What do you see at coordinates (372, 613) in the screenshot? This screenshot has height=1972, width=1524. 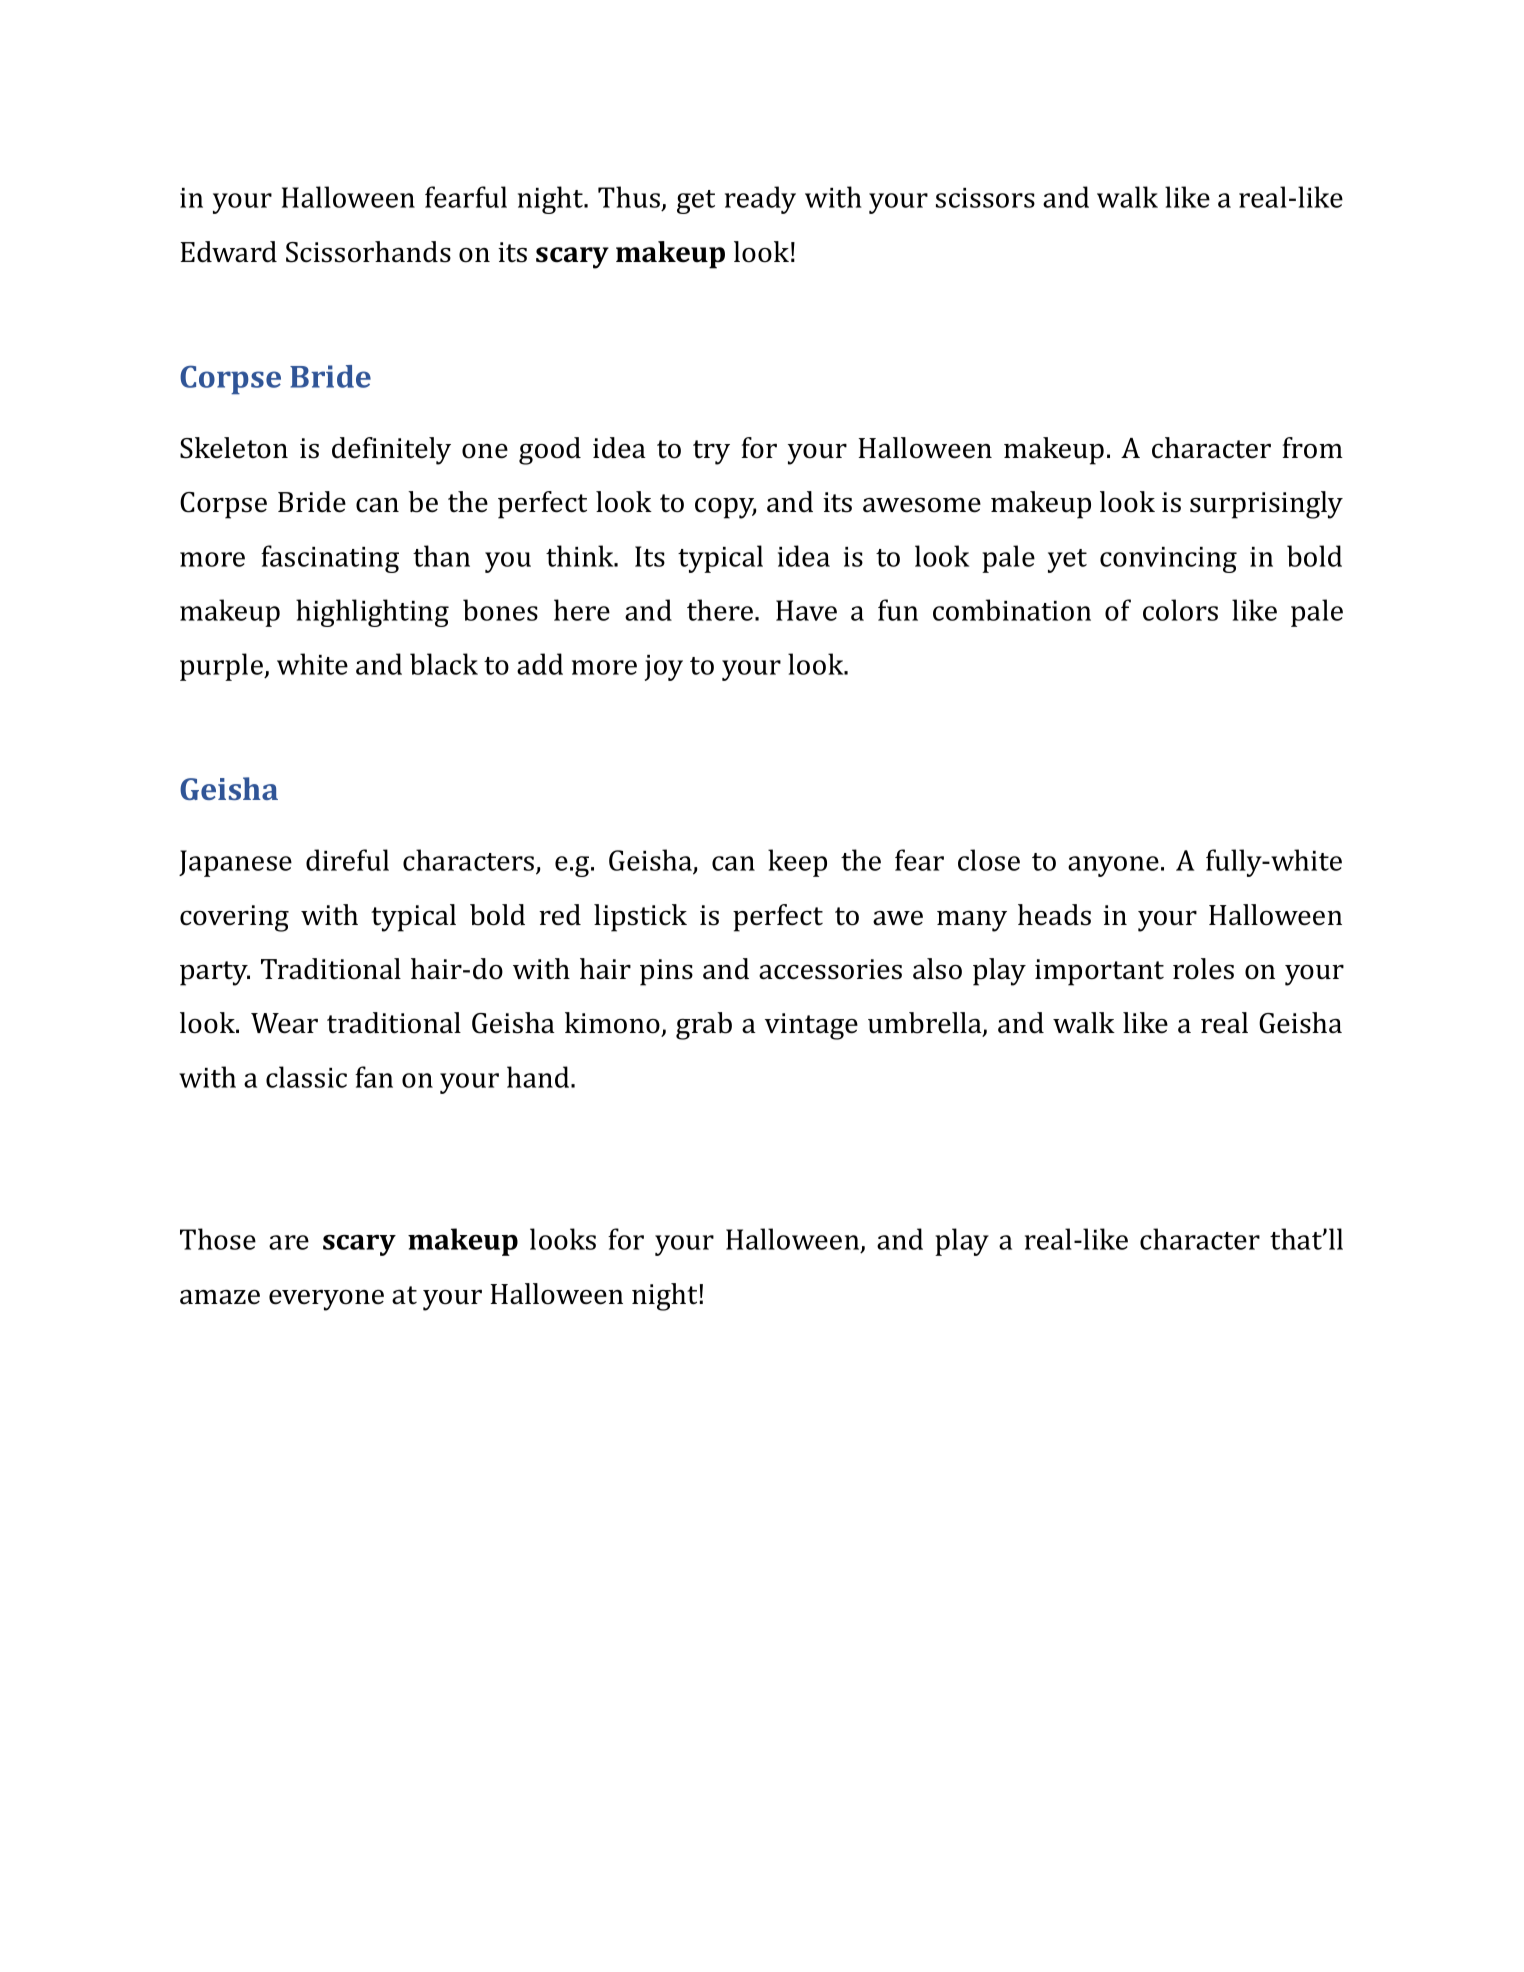 I see `highlighting` at bounding box center [372, 613].
